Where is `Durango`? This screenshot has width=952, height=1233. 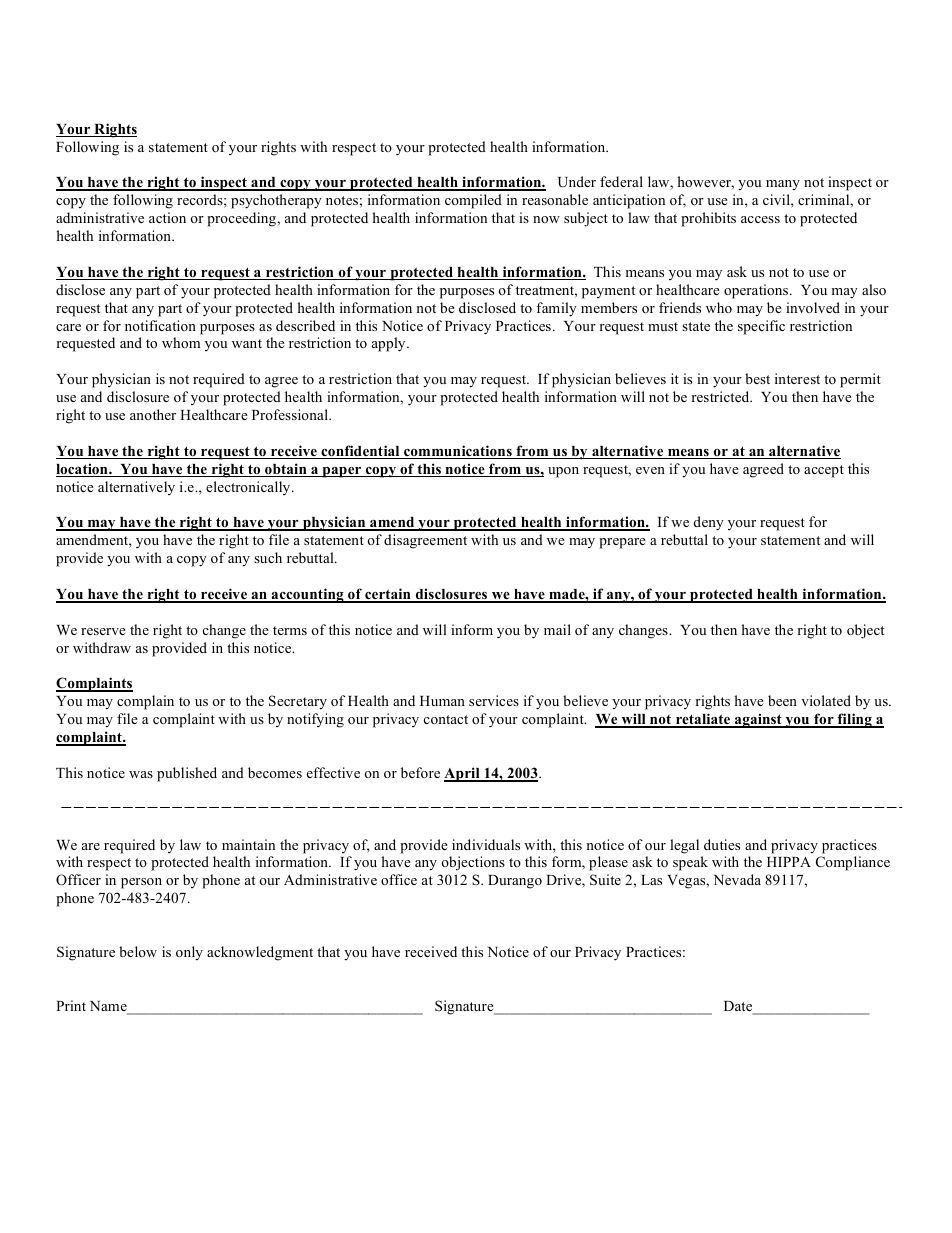
Durango is located at coordinates (515, 882).
